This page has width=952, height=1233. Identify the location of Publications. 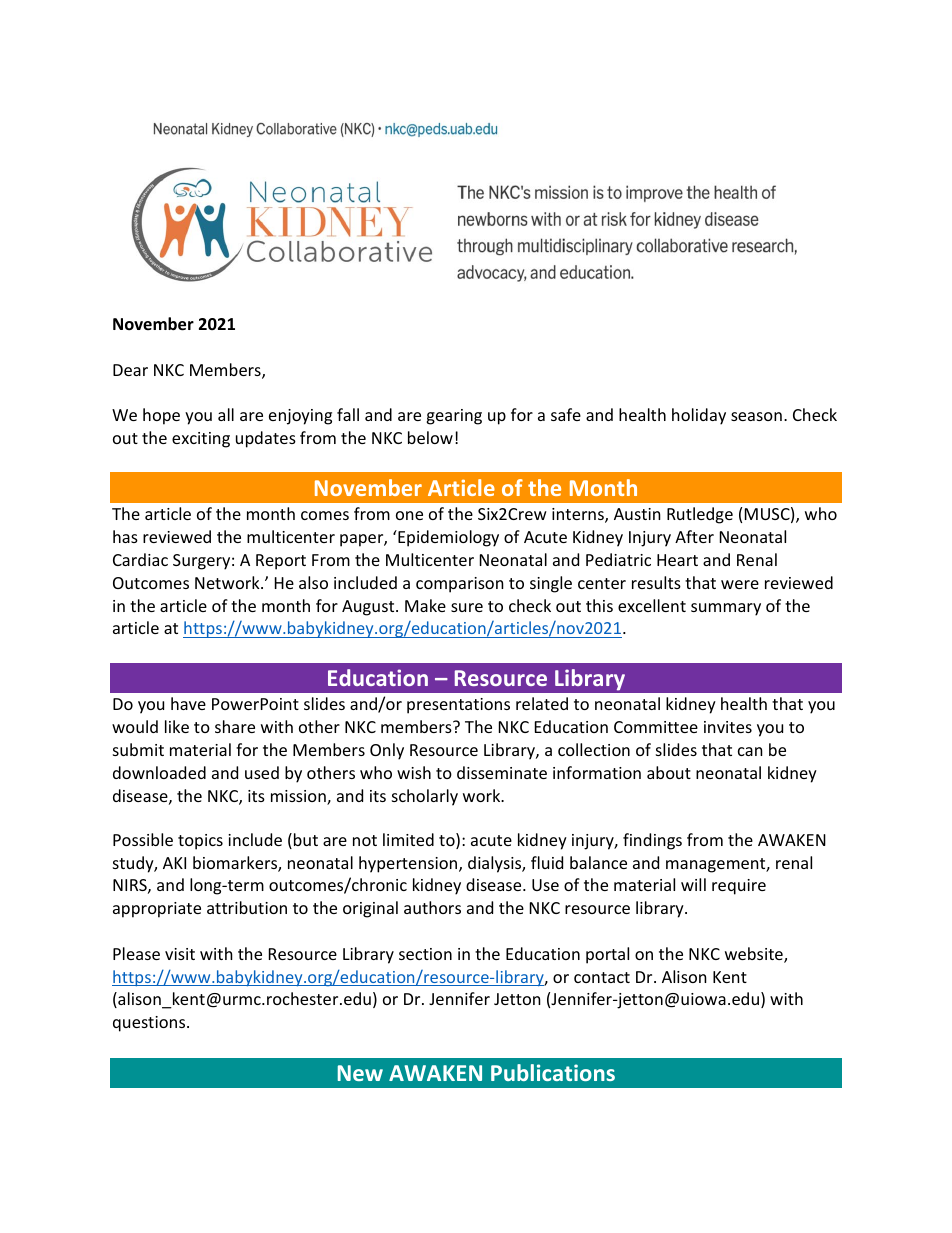
(553, 1072).
